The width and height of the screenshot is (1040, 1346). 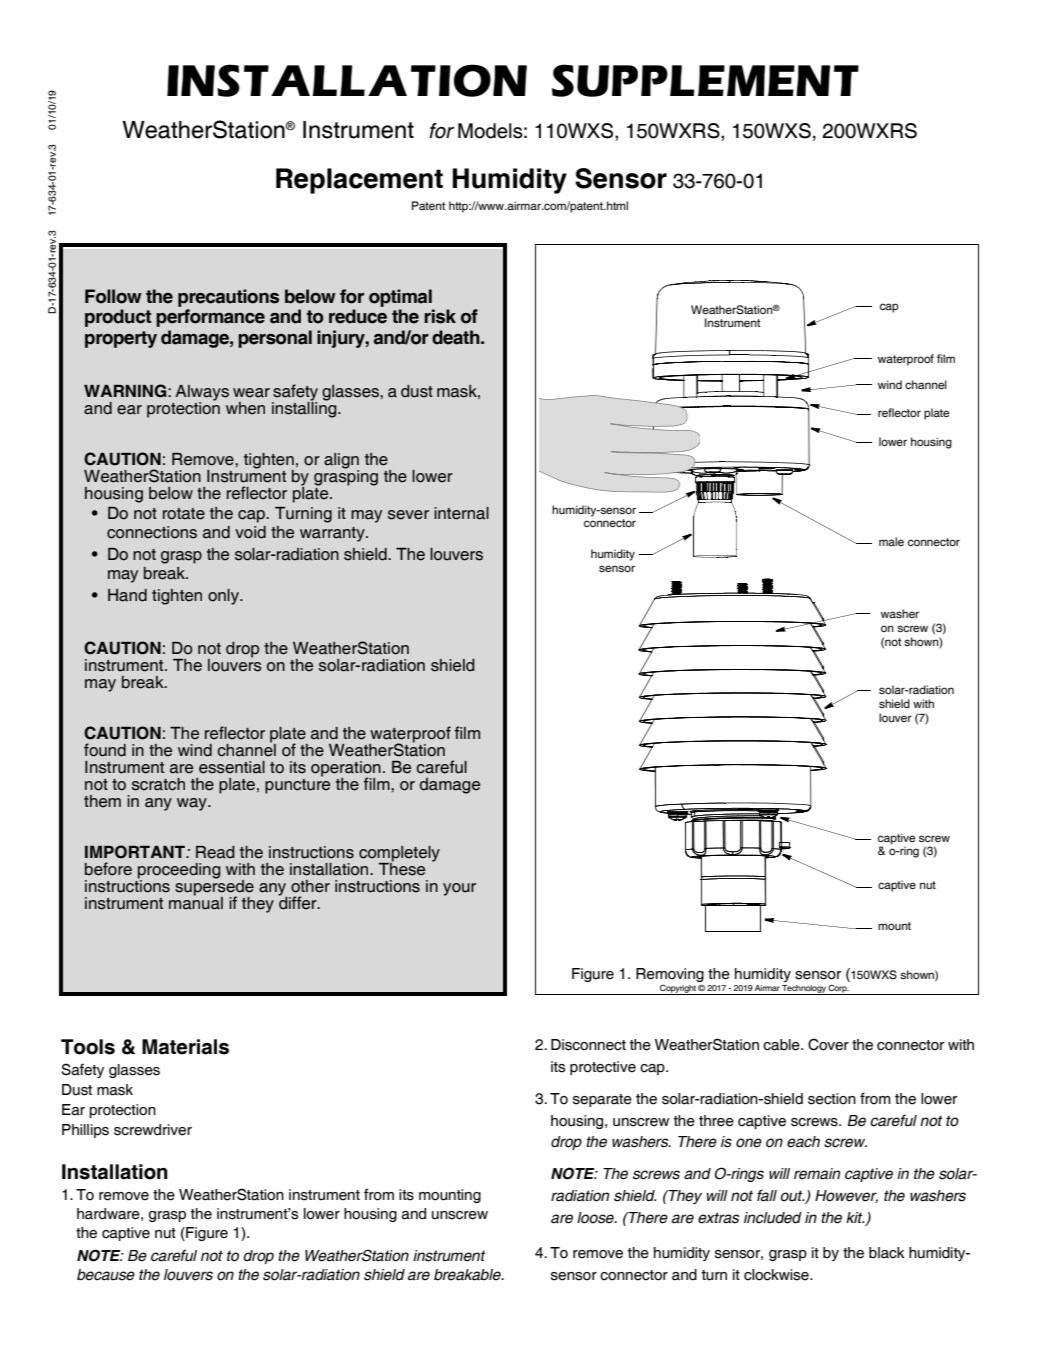 What do you see at coordinates (224, 597) in the screenshot?
I see `only` at bounding box center [224, 597].
